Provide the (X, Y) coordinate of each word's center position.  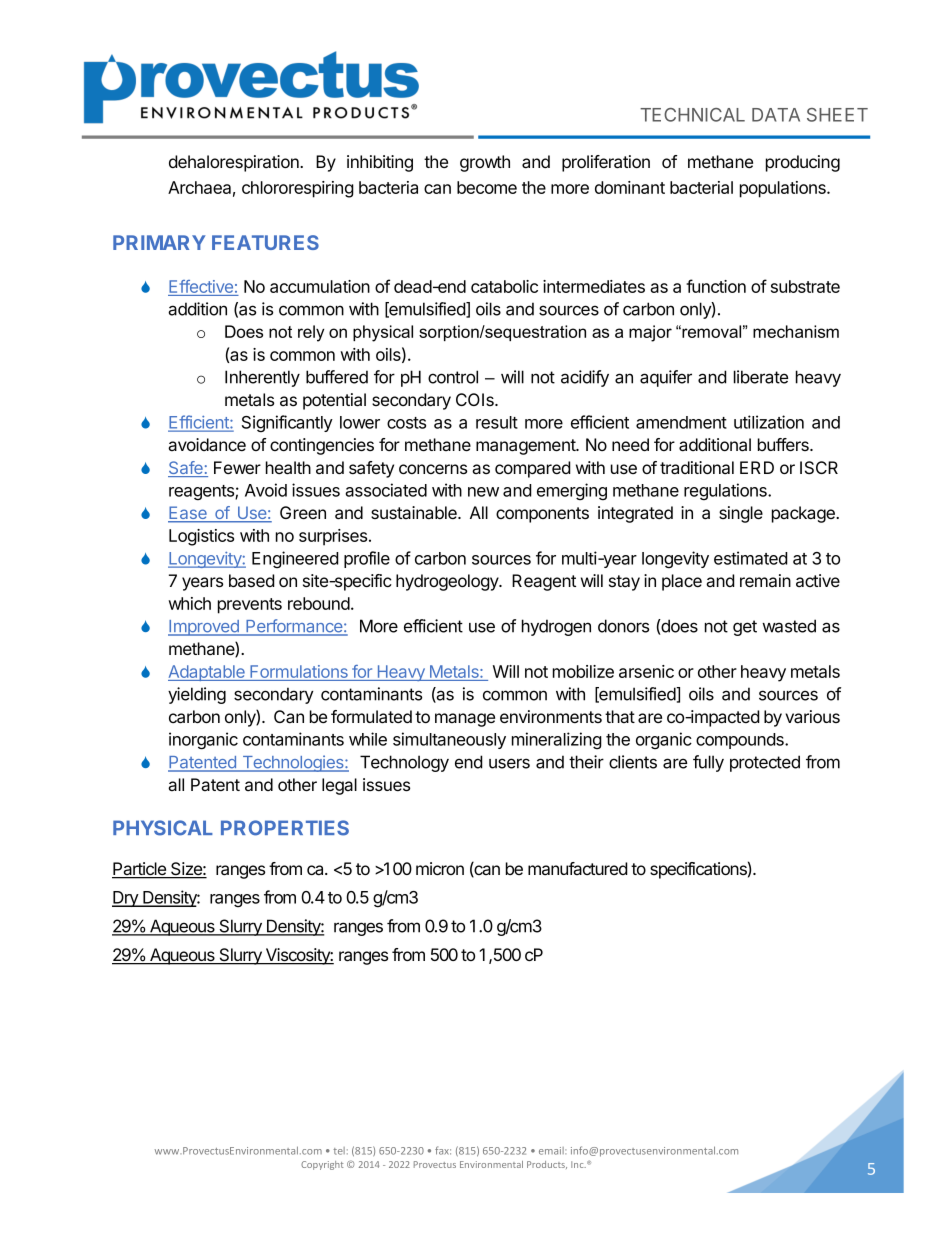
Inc (578, 1164)
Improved (204, 628)
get (745, 628)
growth (485, 163)
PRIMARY (159, 242)
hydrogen (556, 627)
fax (443, 1150)
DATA (776, 115)
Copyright (322, 1165)
